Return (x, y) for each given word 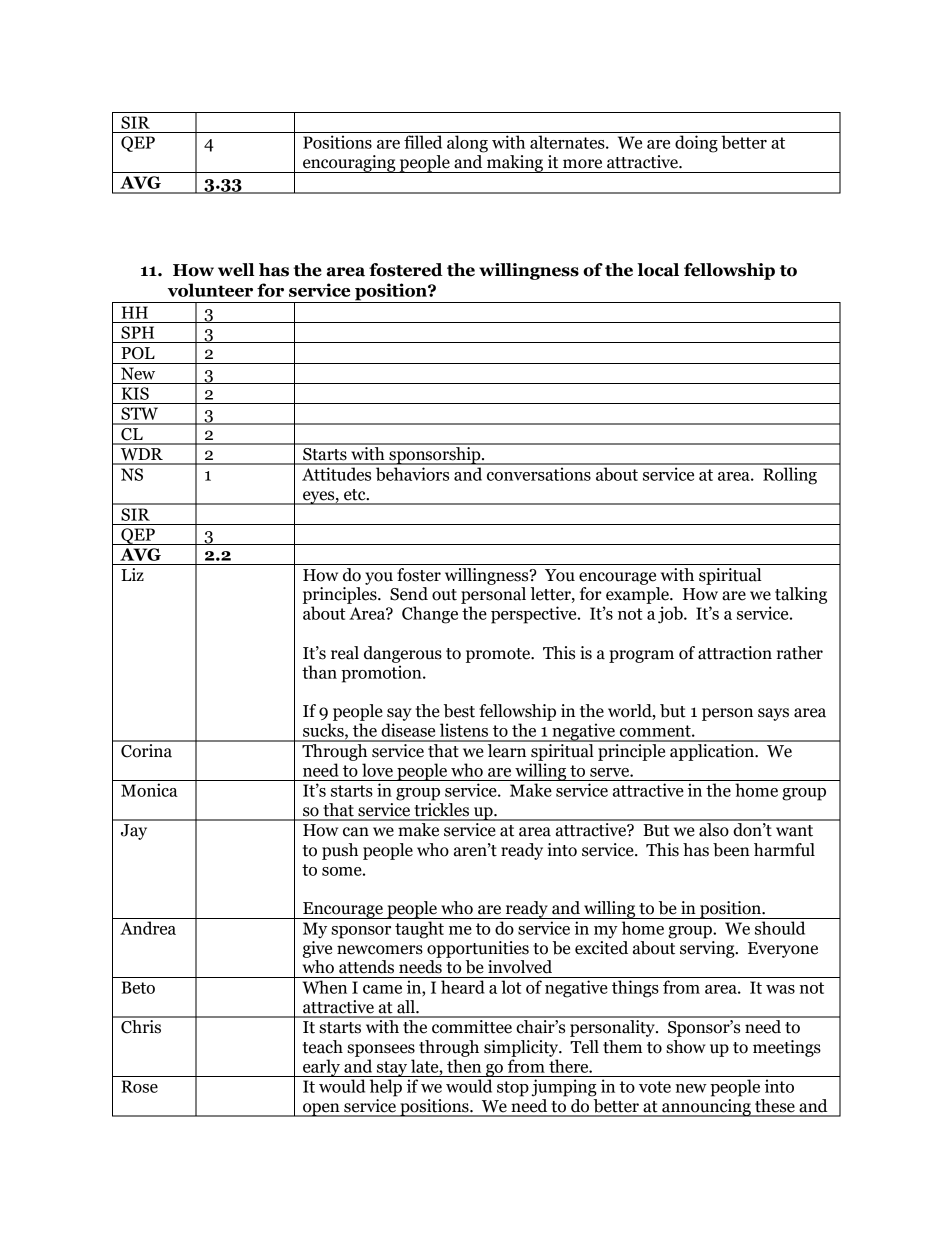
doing (696, 144)
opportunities (478, 949)
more (582, 164)
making (515, 164)
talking (801, 595)
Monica (149, 790)
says (773, 714)
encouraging (349, 164)
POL (138, 353)
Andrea (148, 928)
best (459, 711)
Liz (132, 574)
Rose (140, 1086)
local (658, 270)
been (731, 850)
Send (409, 594)
